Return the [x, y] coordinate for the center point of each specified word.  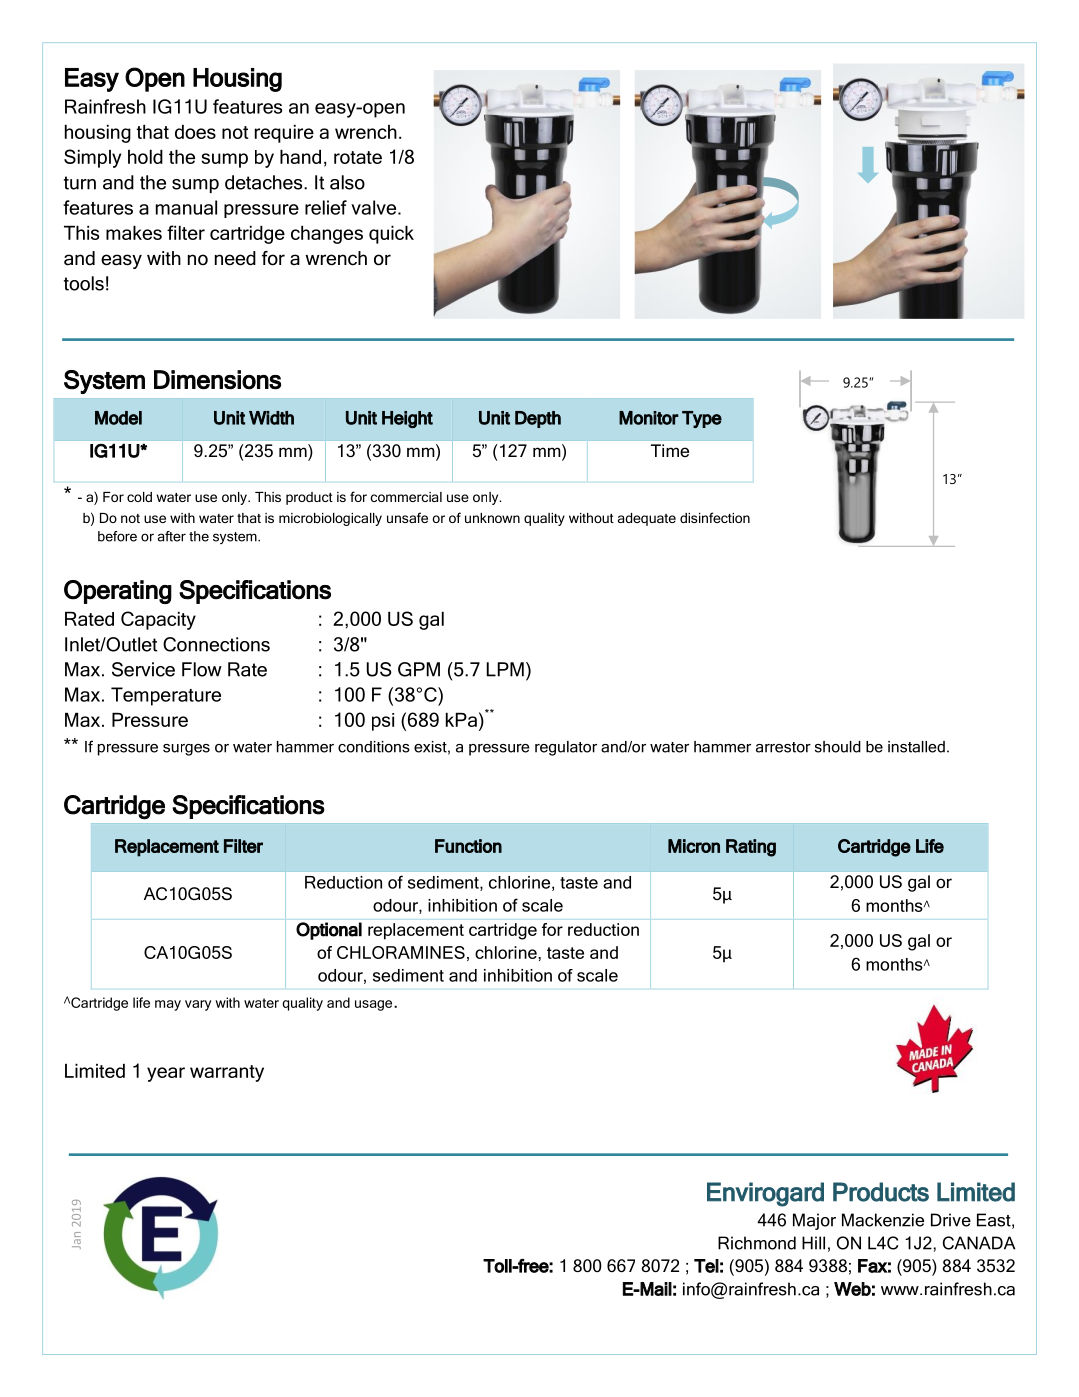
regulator [566, 748]
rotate [358, 157]
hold [145, 157]
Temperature [166, 696]
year [166, 1074]
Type [702, 419]
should [838, 747]
